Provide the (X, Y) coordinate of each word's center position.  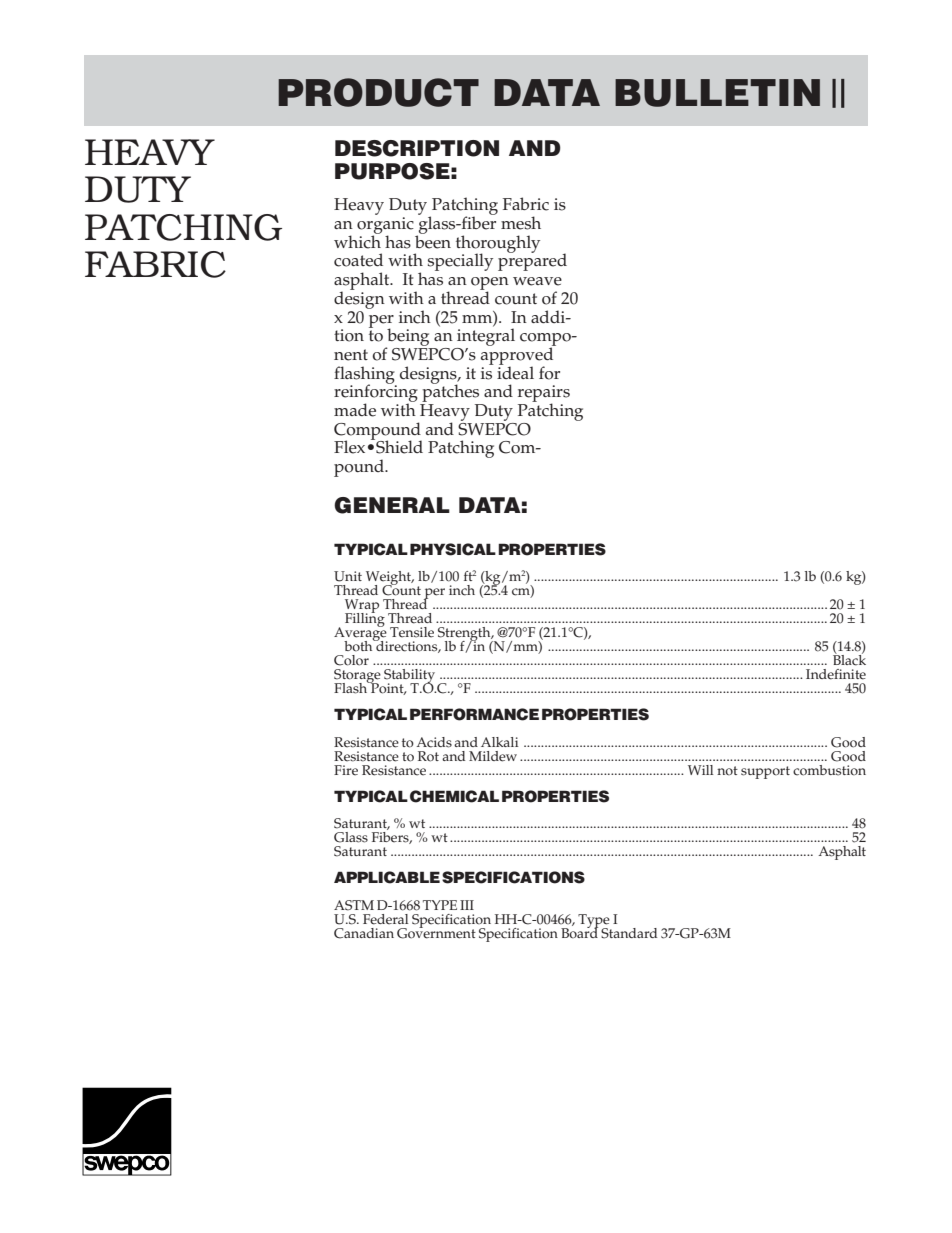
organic (385, 226)
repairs (544, 395)
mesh (521, 223)
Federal (385, 919)
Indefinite (836, 674)
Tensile (412, 632)
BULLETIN (717, 93)
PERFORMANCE (474, 714)
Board (579, 932)
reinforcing (376, 393)
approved (518, 356)
